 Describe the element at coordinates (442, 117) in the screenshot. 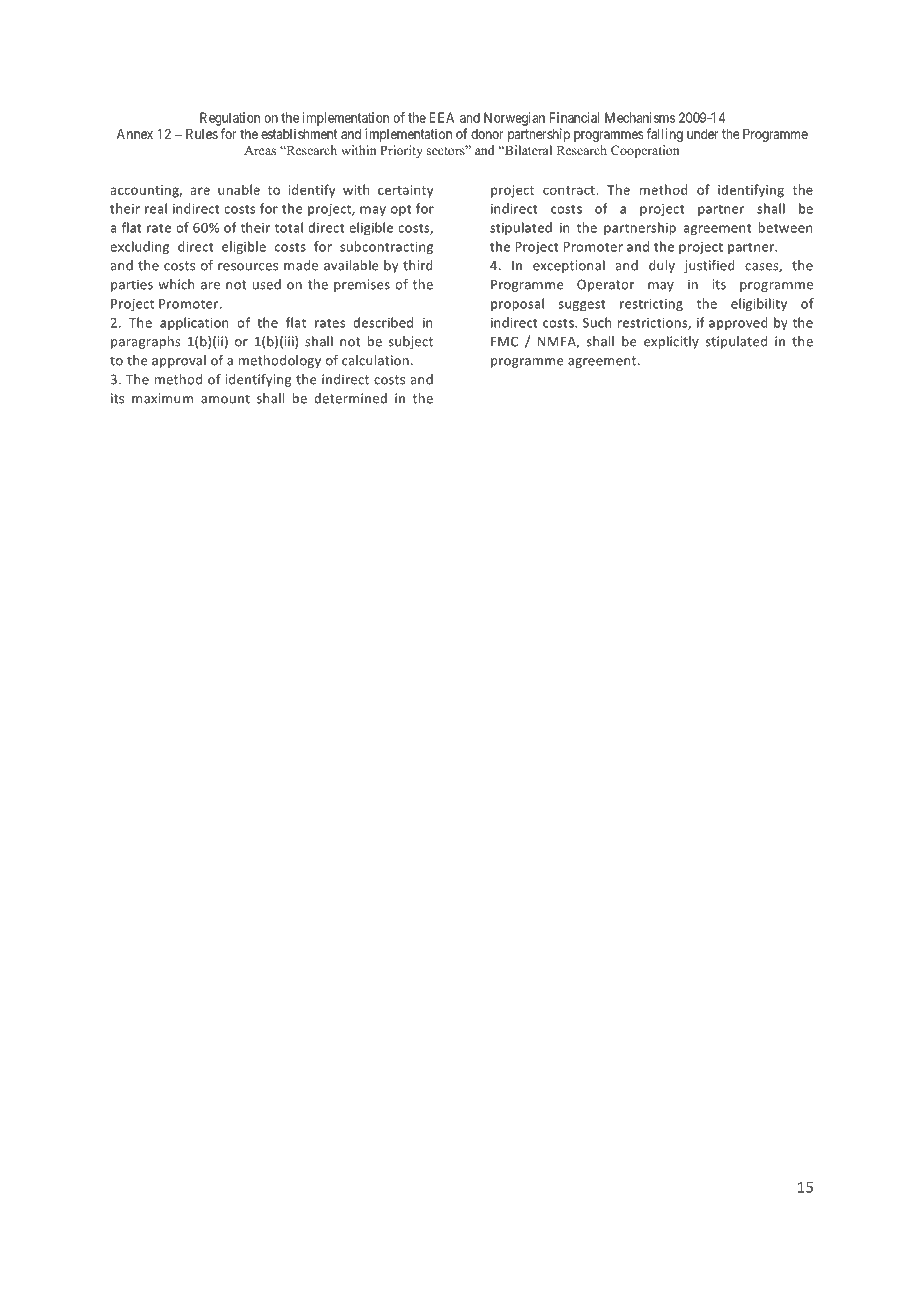

I see `EEA` at that location.
